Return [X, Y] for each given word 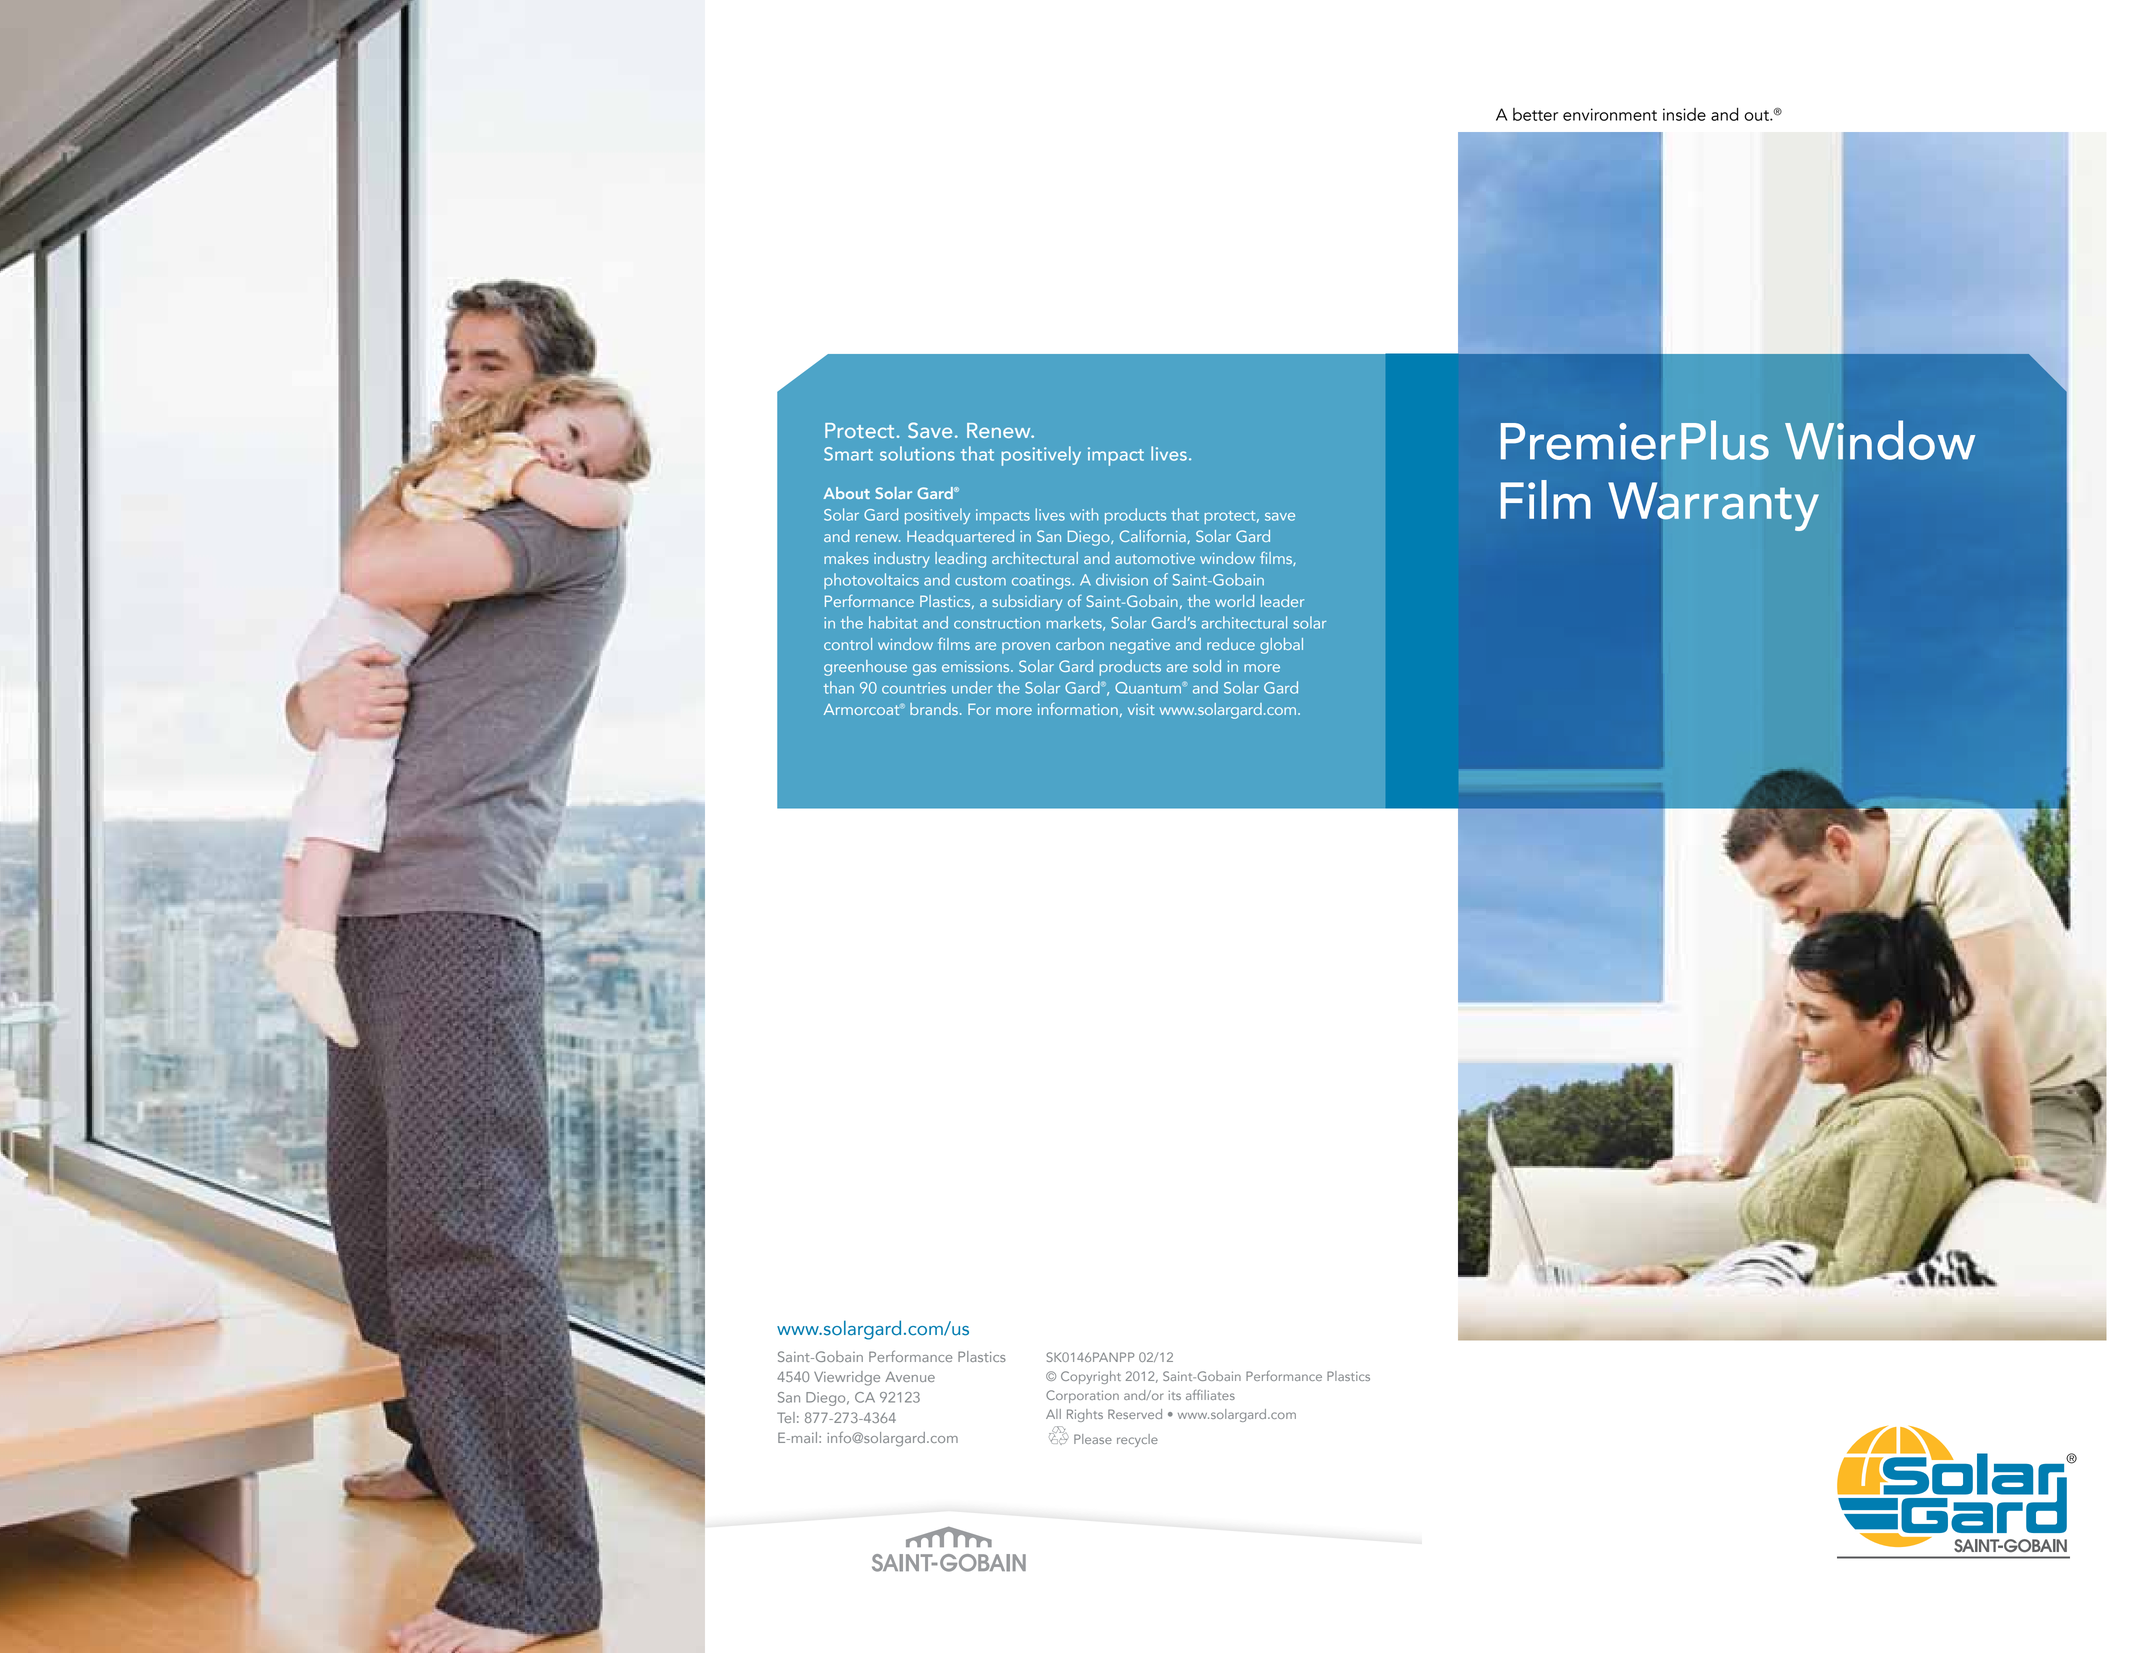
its [1174, 1395]
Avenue [910, 1376]
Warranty [1713, 506]
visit [1141, 709]
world [1234, 601]
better [1535, 114]
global [1281, 646]
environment [1610, 114]
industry [902, 560]
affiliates [1210, 1395]
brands [934, 709]
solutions [917, 453]
